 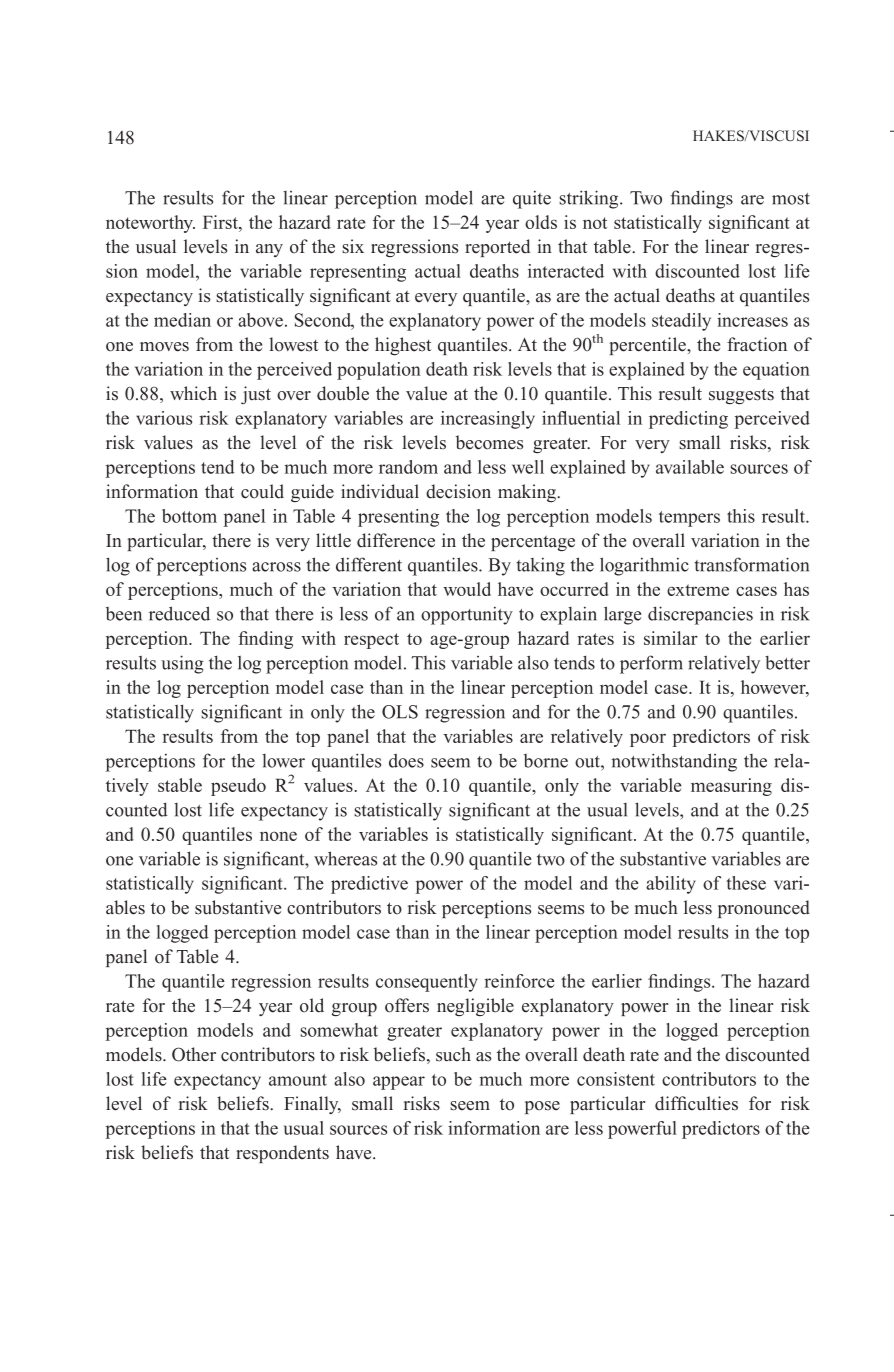 I want to click on would, so click(x=467, y=589).
